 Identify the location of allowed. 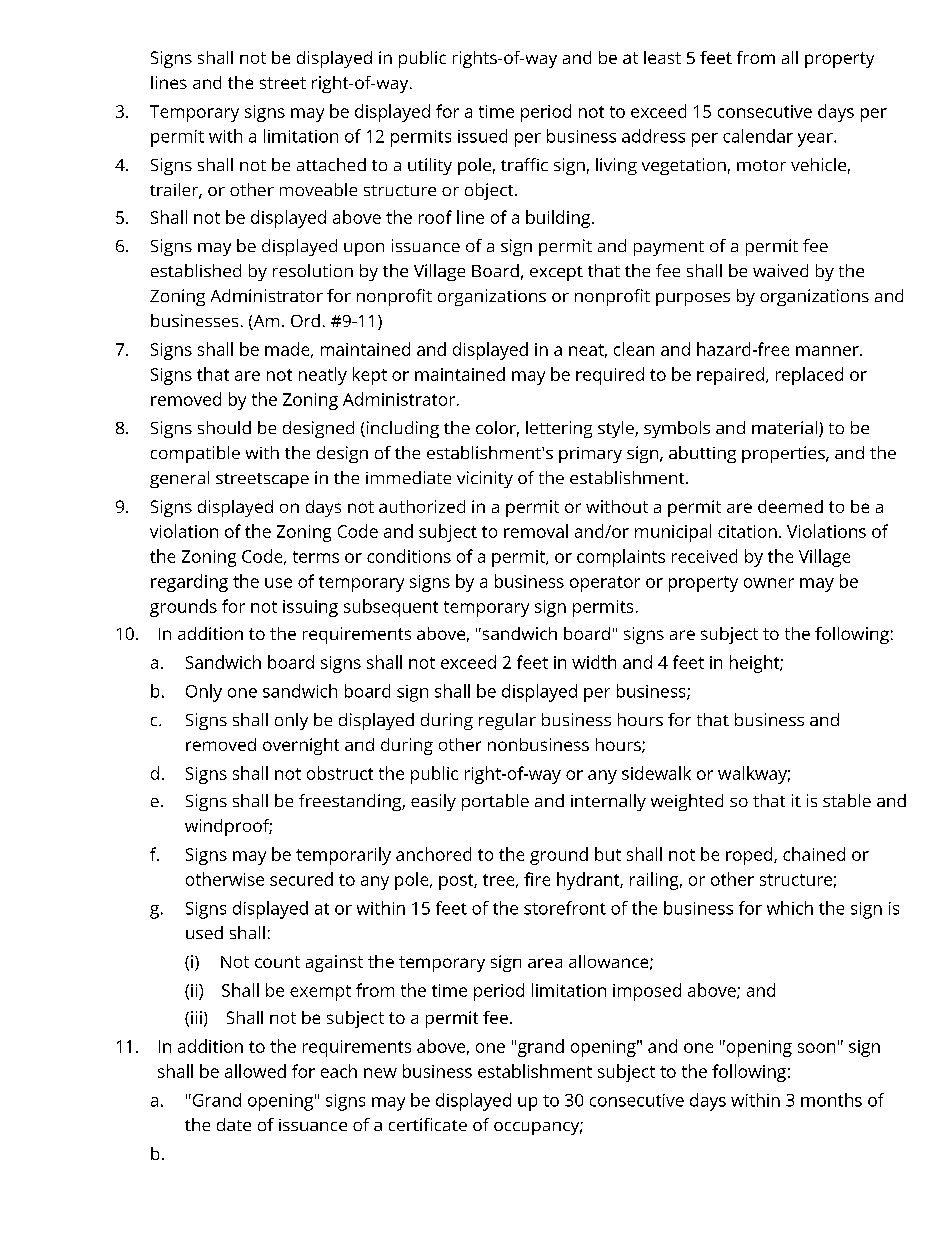
(255, 1071).
